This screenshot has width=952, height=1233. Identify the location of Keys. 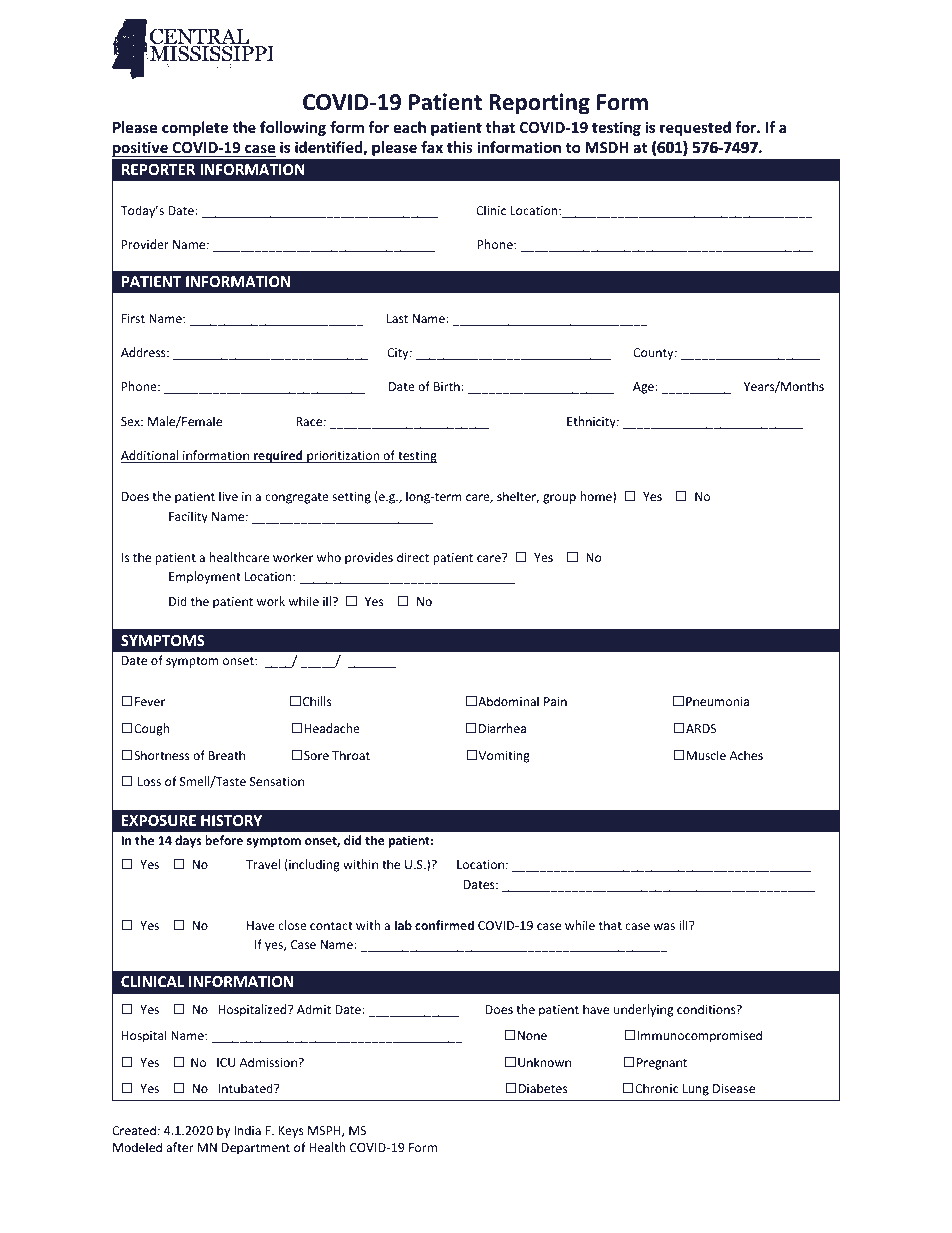
(291, 1132).
